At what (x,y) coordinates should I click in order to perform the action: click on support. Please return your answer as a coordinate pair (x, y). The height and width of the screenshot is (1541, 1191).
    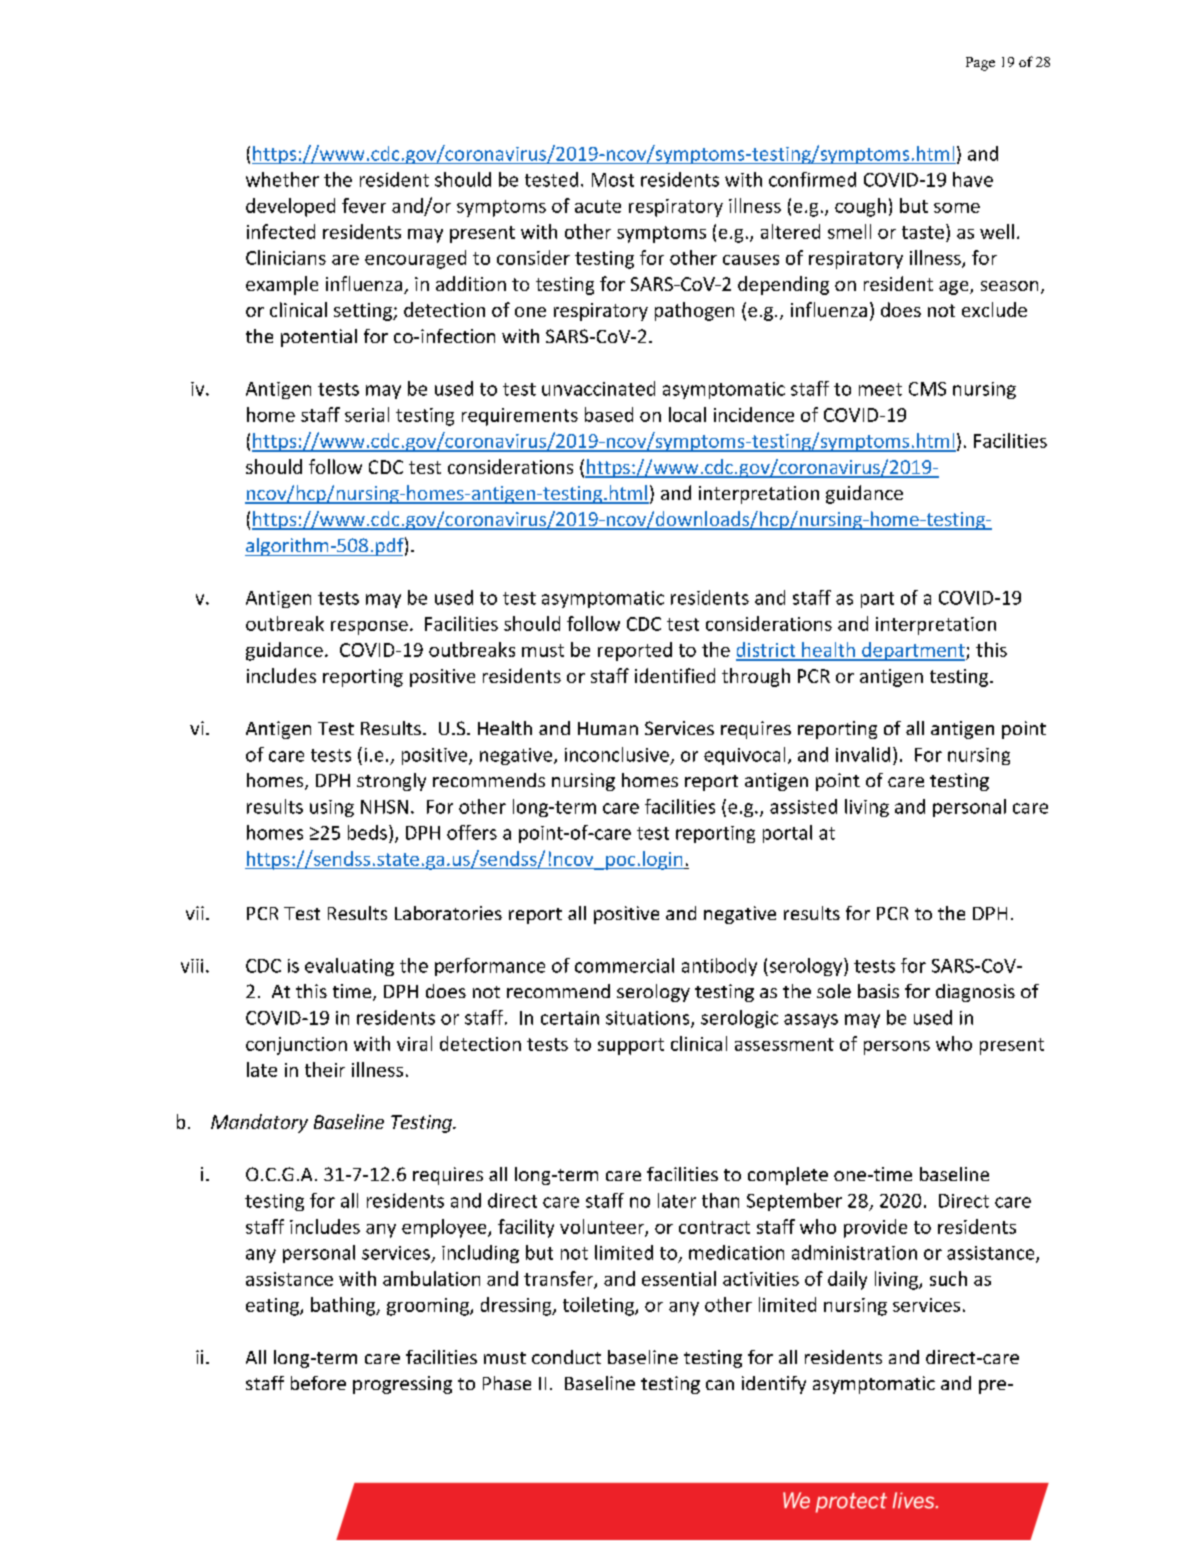
    Looking at the image, I should click on (631, 1046).
